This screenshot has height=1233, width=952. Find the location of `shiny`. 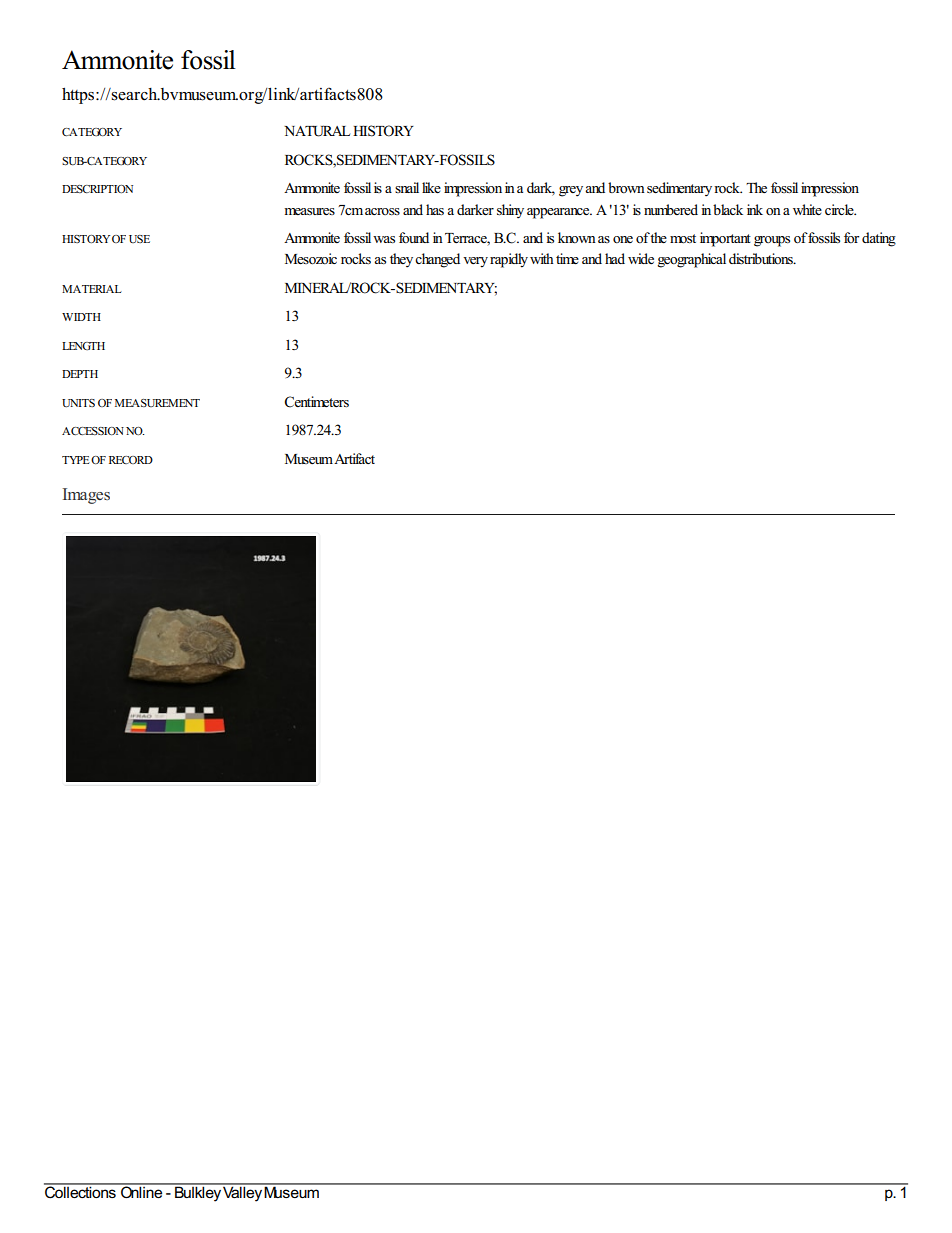

shiny is located at coordinates (510, 211).
